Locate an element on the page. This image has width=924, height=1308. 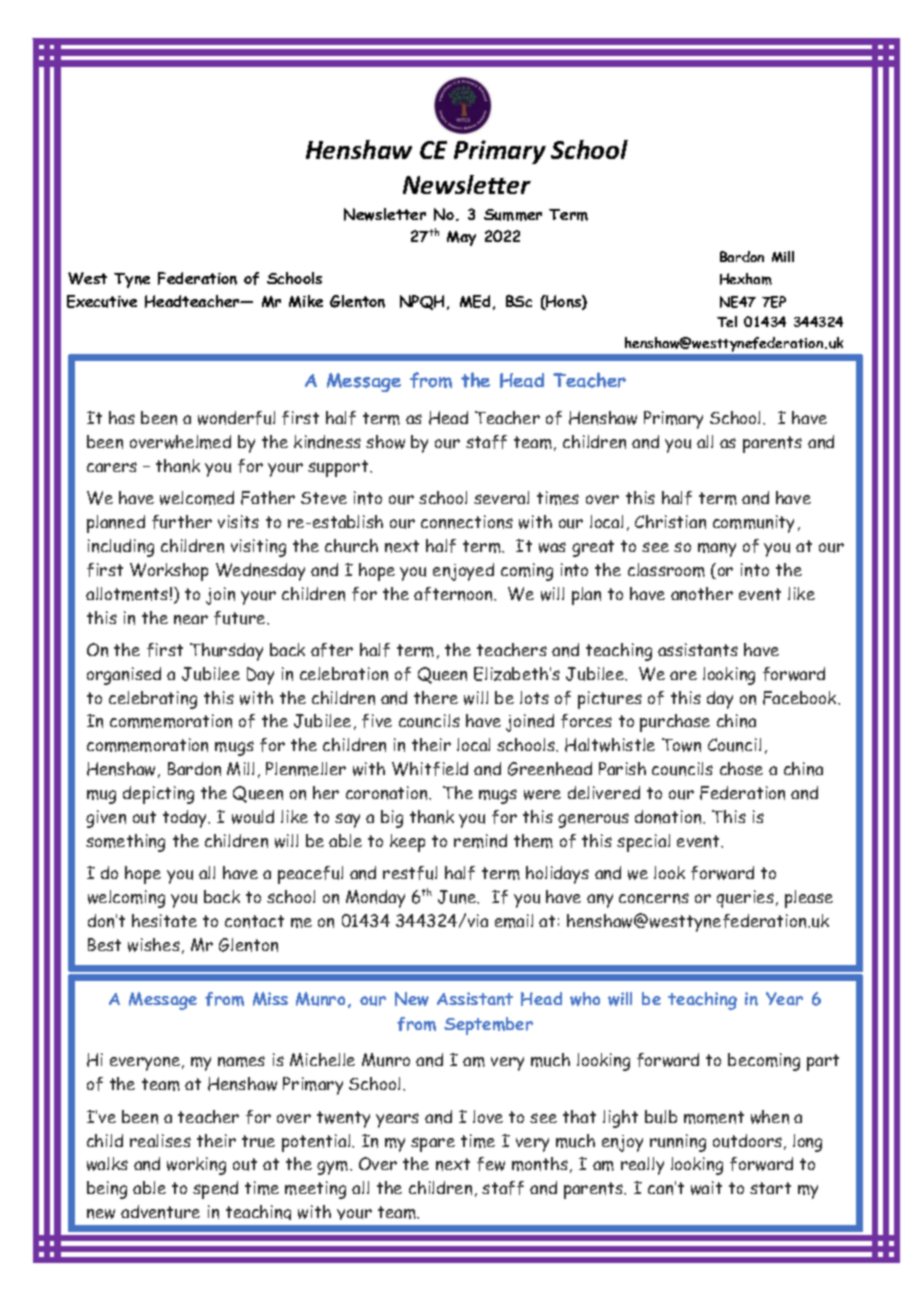
Tel is located at coordinates (727, 321).
